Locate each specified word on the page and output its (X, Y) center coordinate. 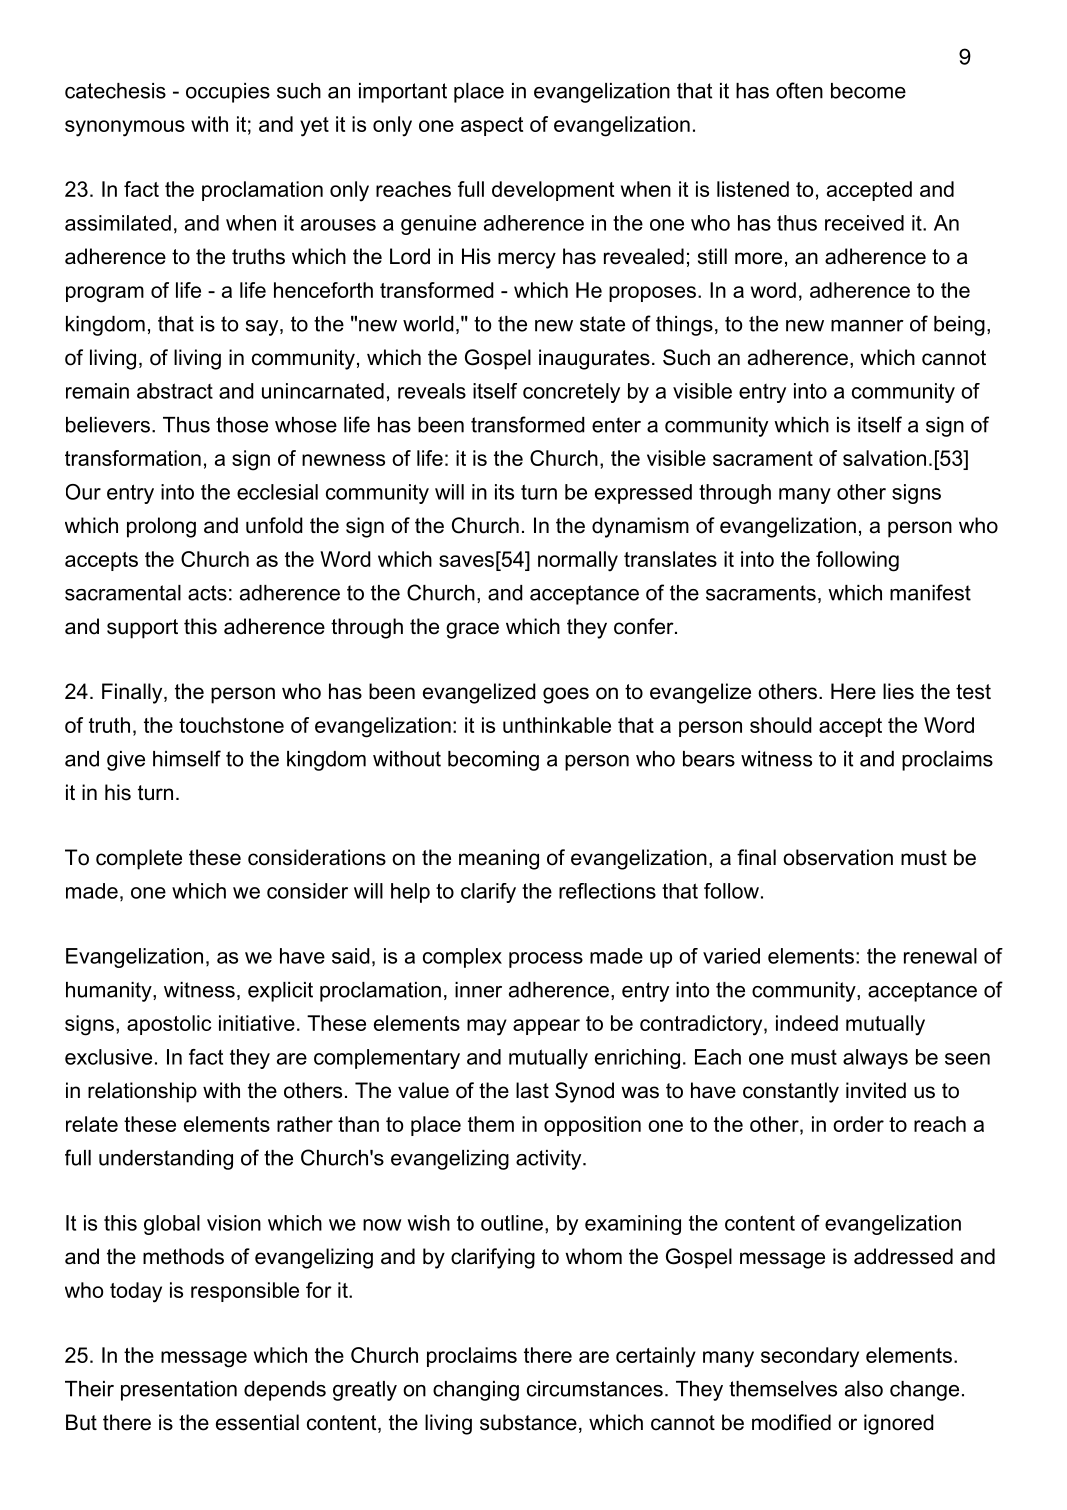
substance (528, 1422)
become (868, 91)
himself (187, 758)
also (864, 1389)
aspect (492, 126)
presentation (179, 1391)
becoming (493, 761)
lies (898, 691)
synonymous (125, 128)
